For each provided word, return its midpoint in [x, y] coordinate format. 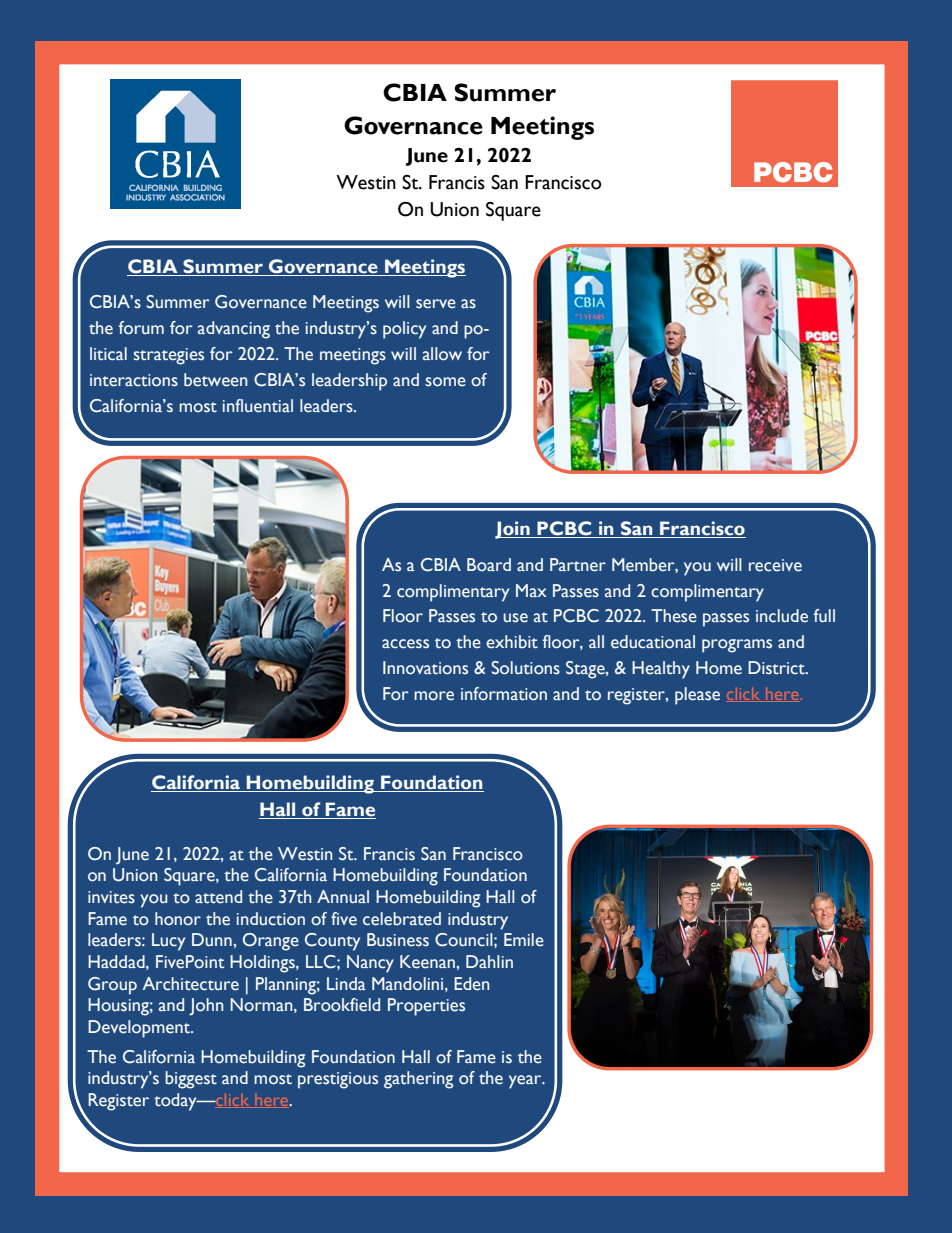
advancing [234, 330]
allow [442, 354]
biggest [191, 1080]
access [405, 644]
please [697, 696]
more [434, 696]
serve [436, 304]
